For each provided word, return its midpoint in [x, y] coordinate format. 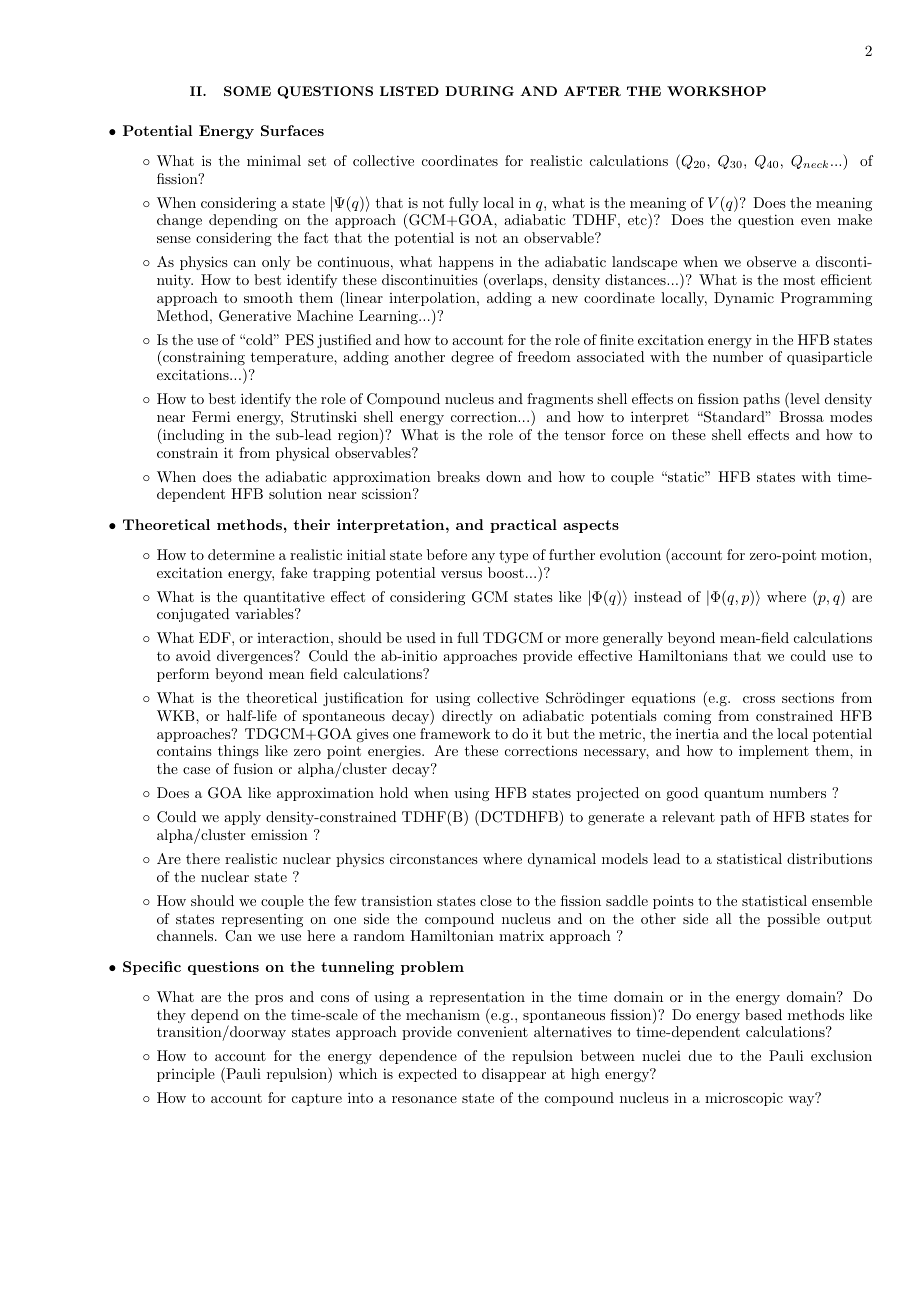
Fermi [211, 416]
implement [774, 752]
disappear [514, 1075]
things [238, 752]
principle [186, 1075]
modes [851, 416]
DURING [479, 91]
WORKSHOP [716, 91]
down [503, 476]
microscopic [744, 1099]
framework [455, 733]
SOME [247, 91]
